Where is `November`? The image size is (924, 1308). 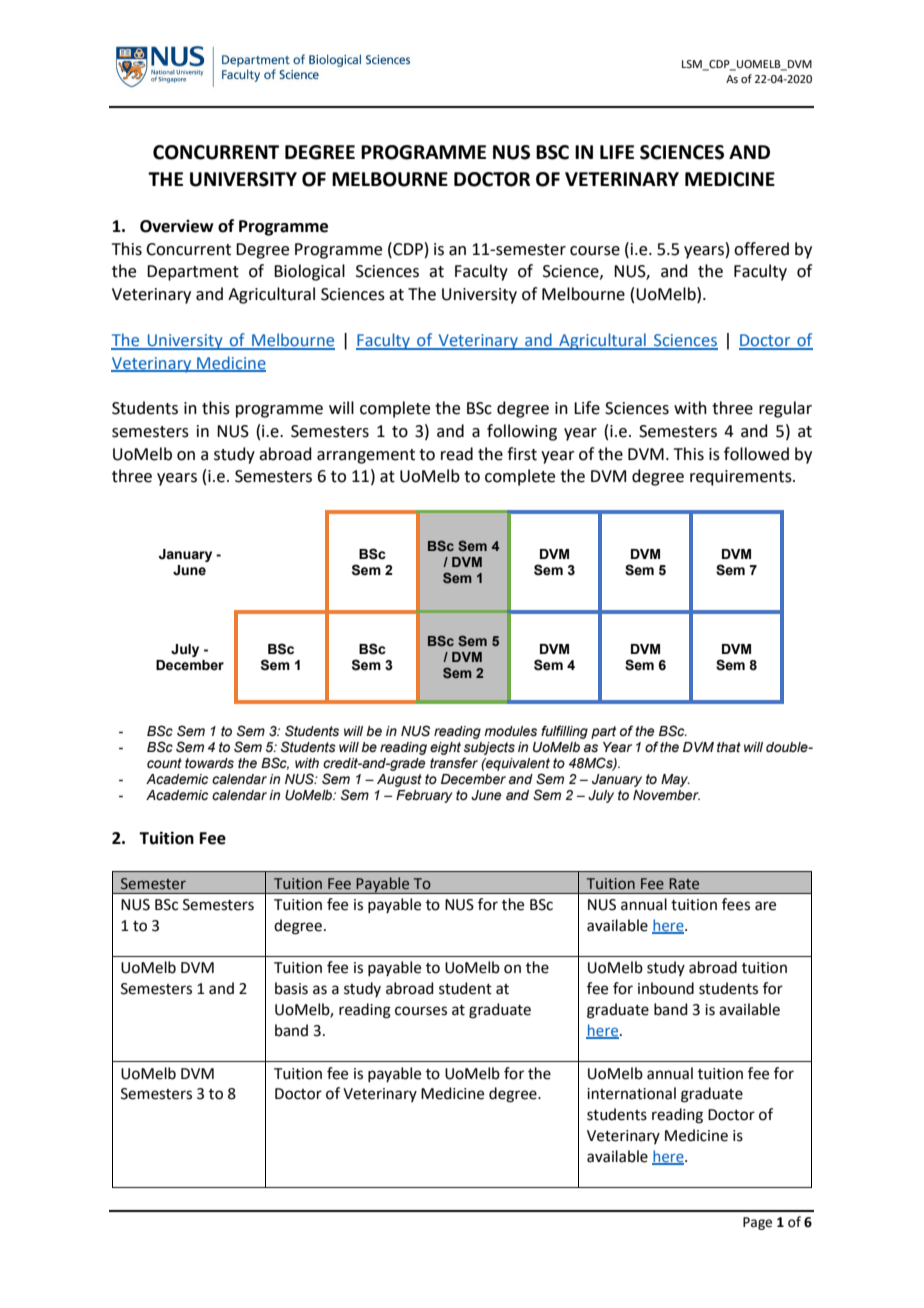 November is located at coordinates (666, 795).
